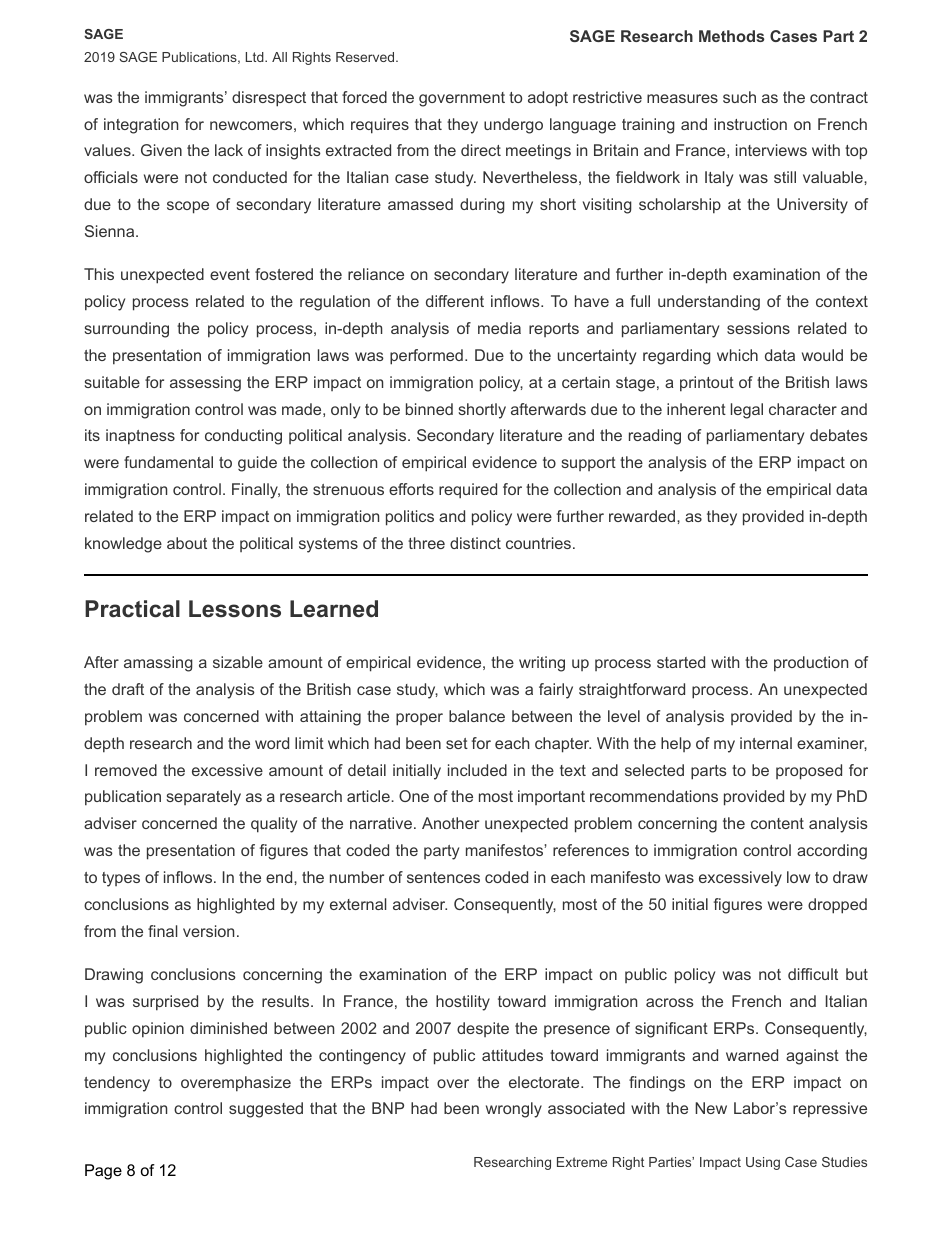 This screenshot has height=1233, width=952. I want to click on Ltd, so click(256, 57).
